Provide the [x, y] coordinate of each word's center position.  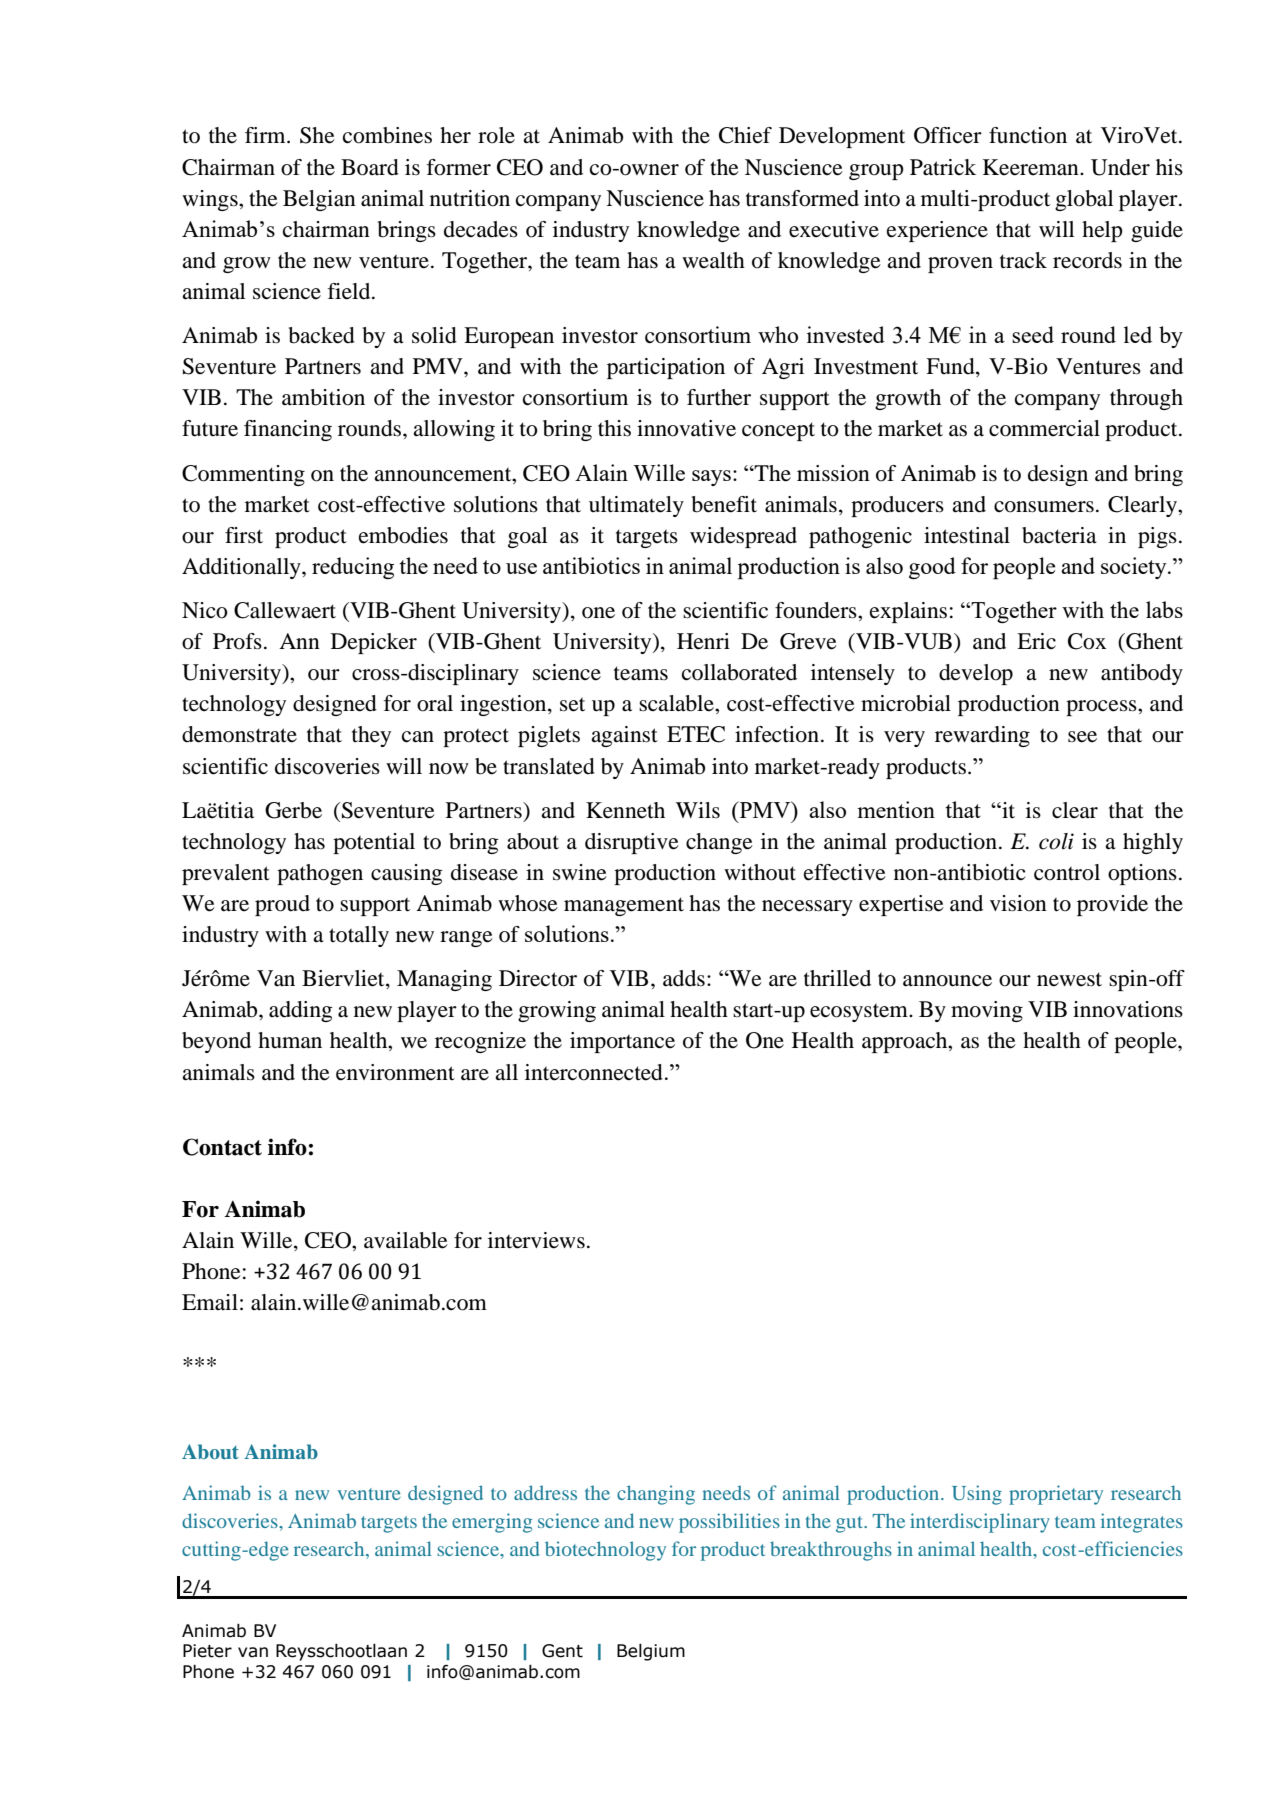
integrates [1141, 1523]
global [1084, 200]
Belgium [651, 1652]
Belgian [319, 200]
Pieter [207, 1651]
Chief [745, 135]
